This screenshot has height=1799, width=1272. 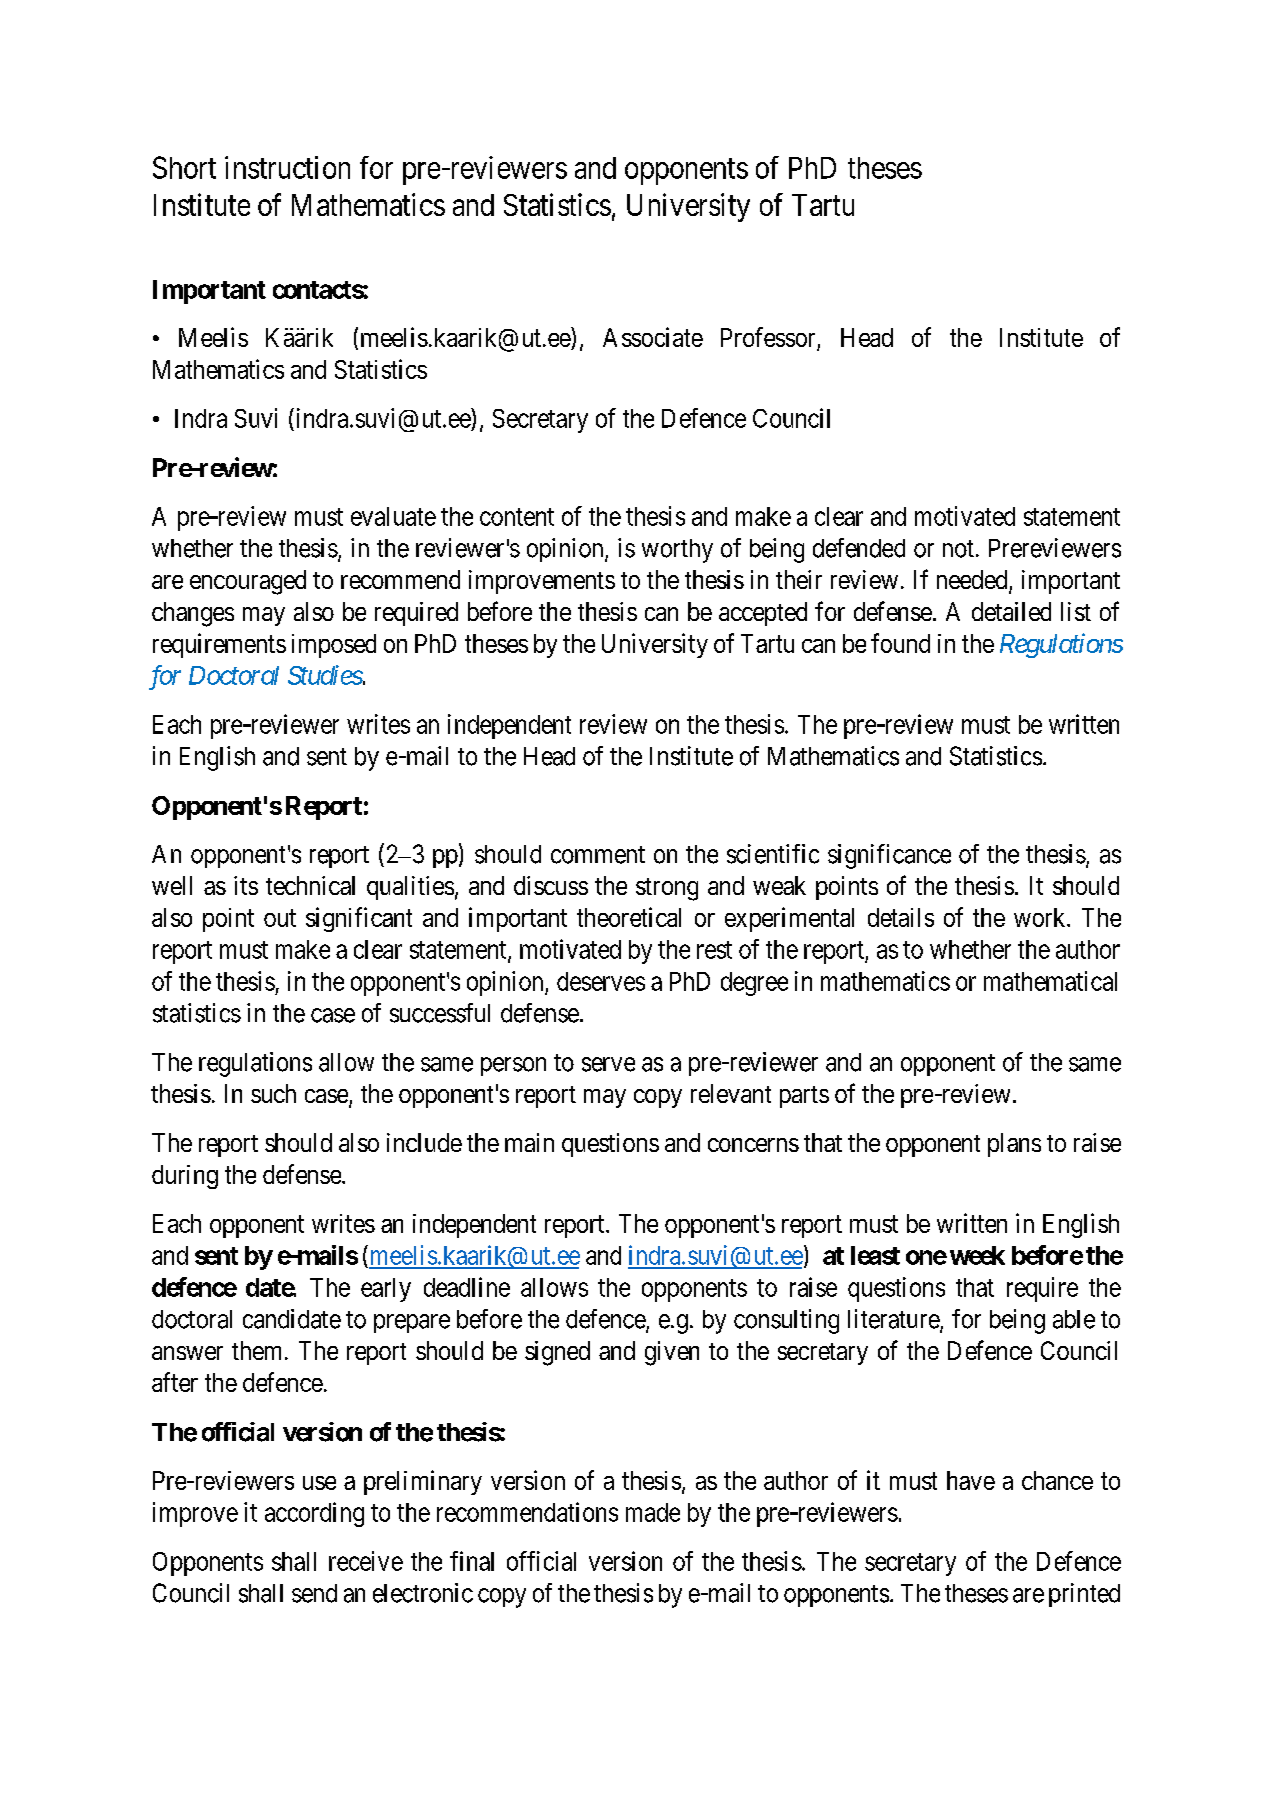 What do you see at coordinates (248, 582) in the screenshot?
I see `encouraged` at bounding box center [248, 582].
